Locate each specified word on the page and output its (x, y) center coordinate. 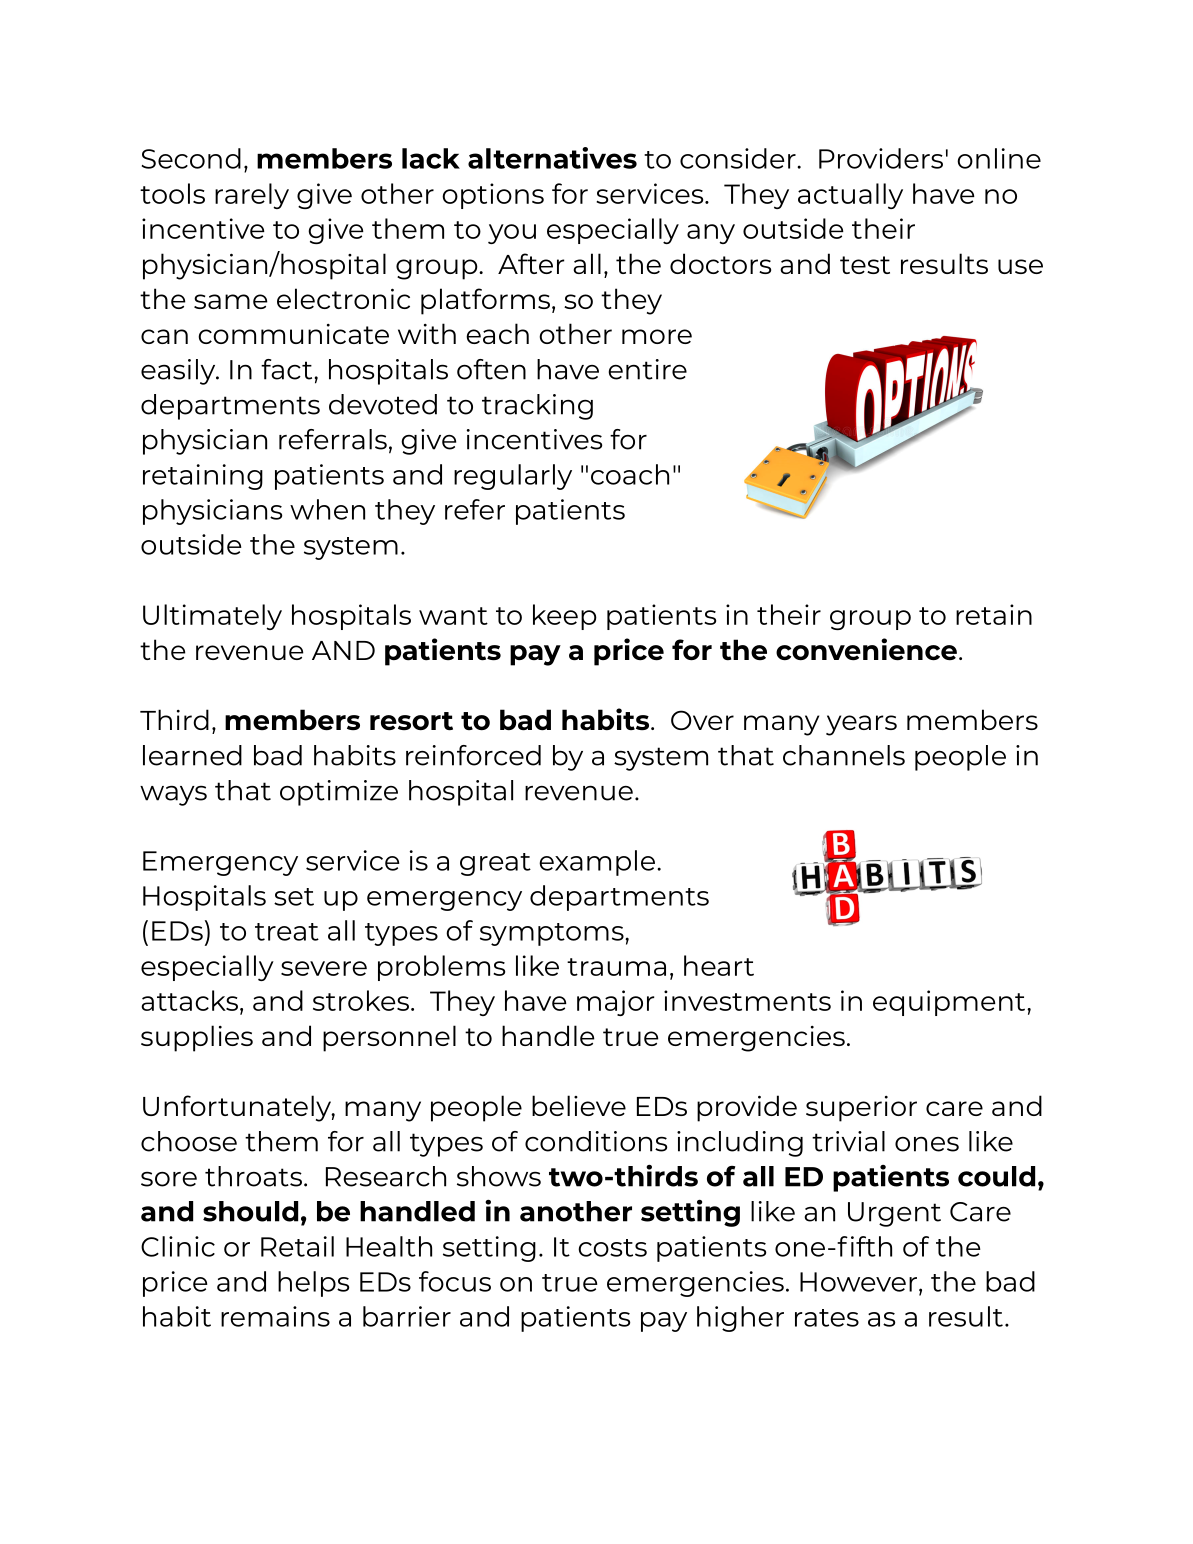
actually (850, 196)
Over (702, 720)
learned (192, 755)
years (861, 725)
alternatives (552, 158)
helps (313, 1284)
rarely (252, 196)
